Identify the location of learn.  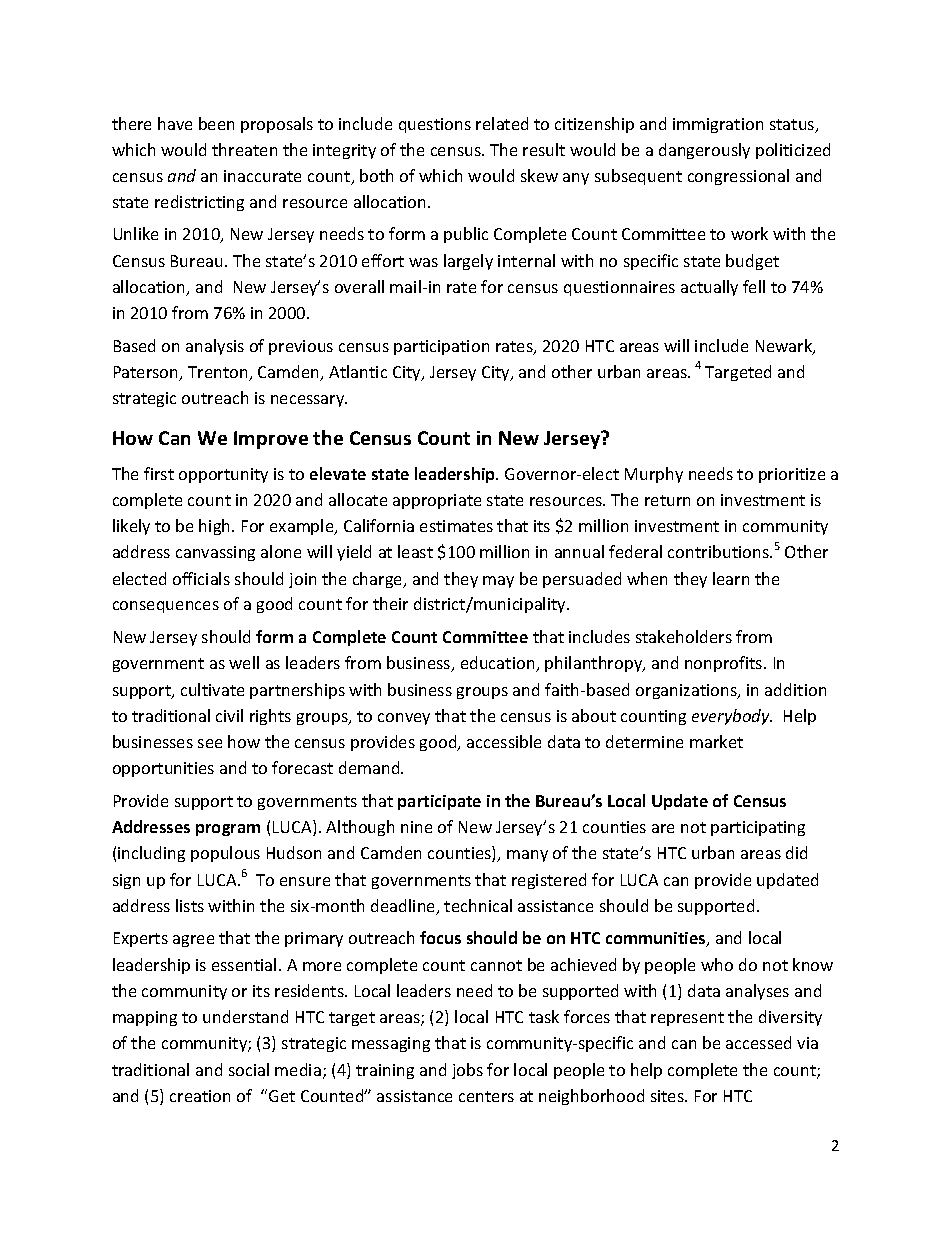
(731, 578).
